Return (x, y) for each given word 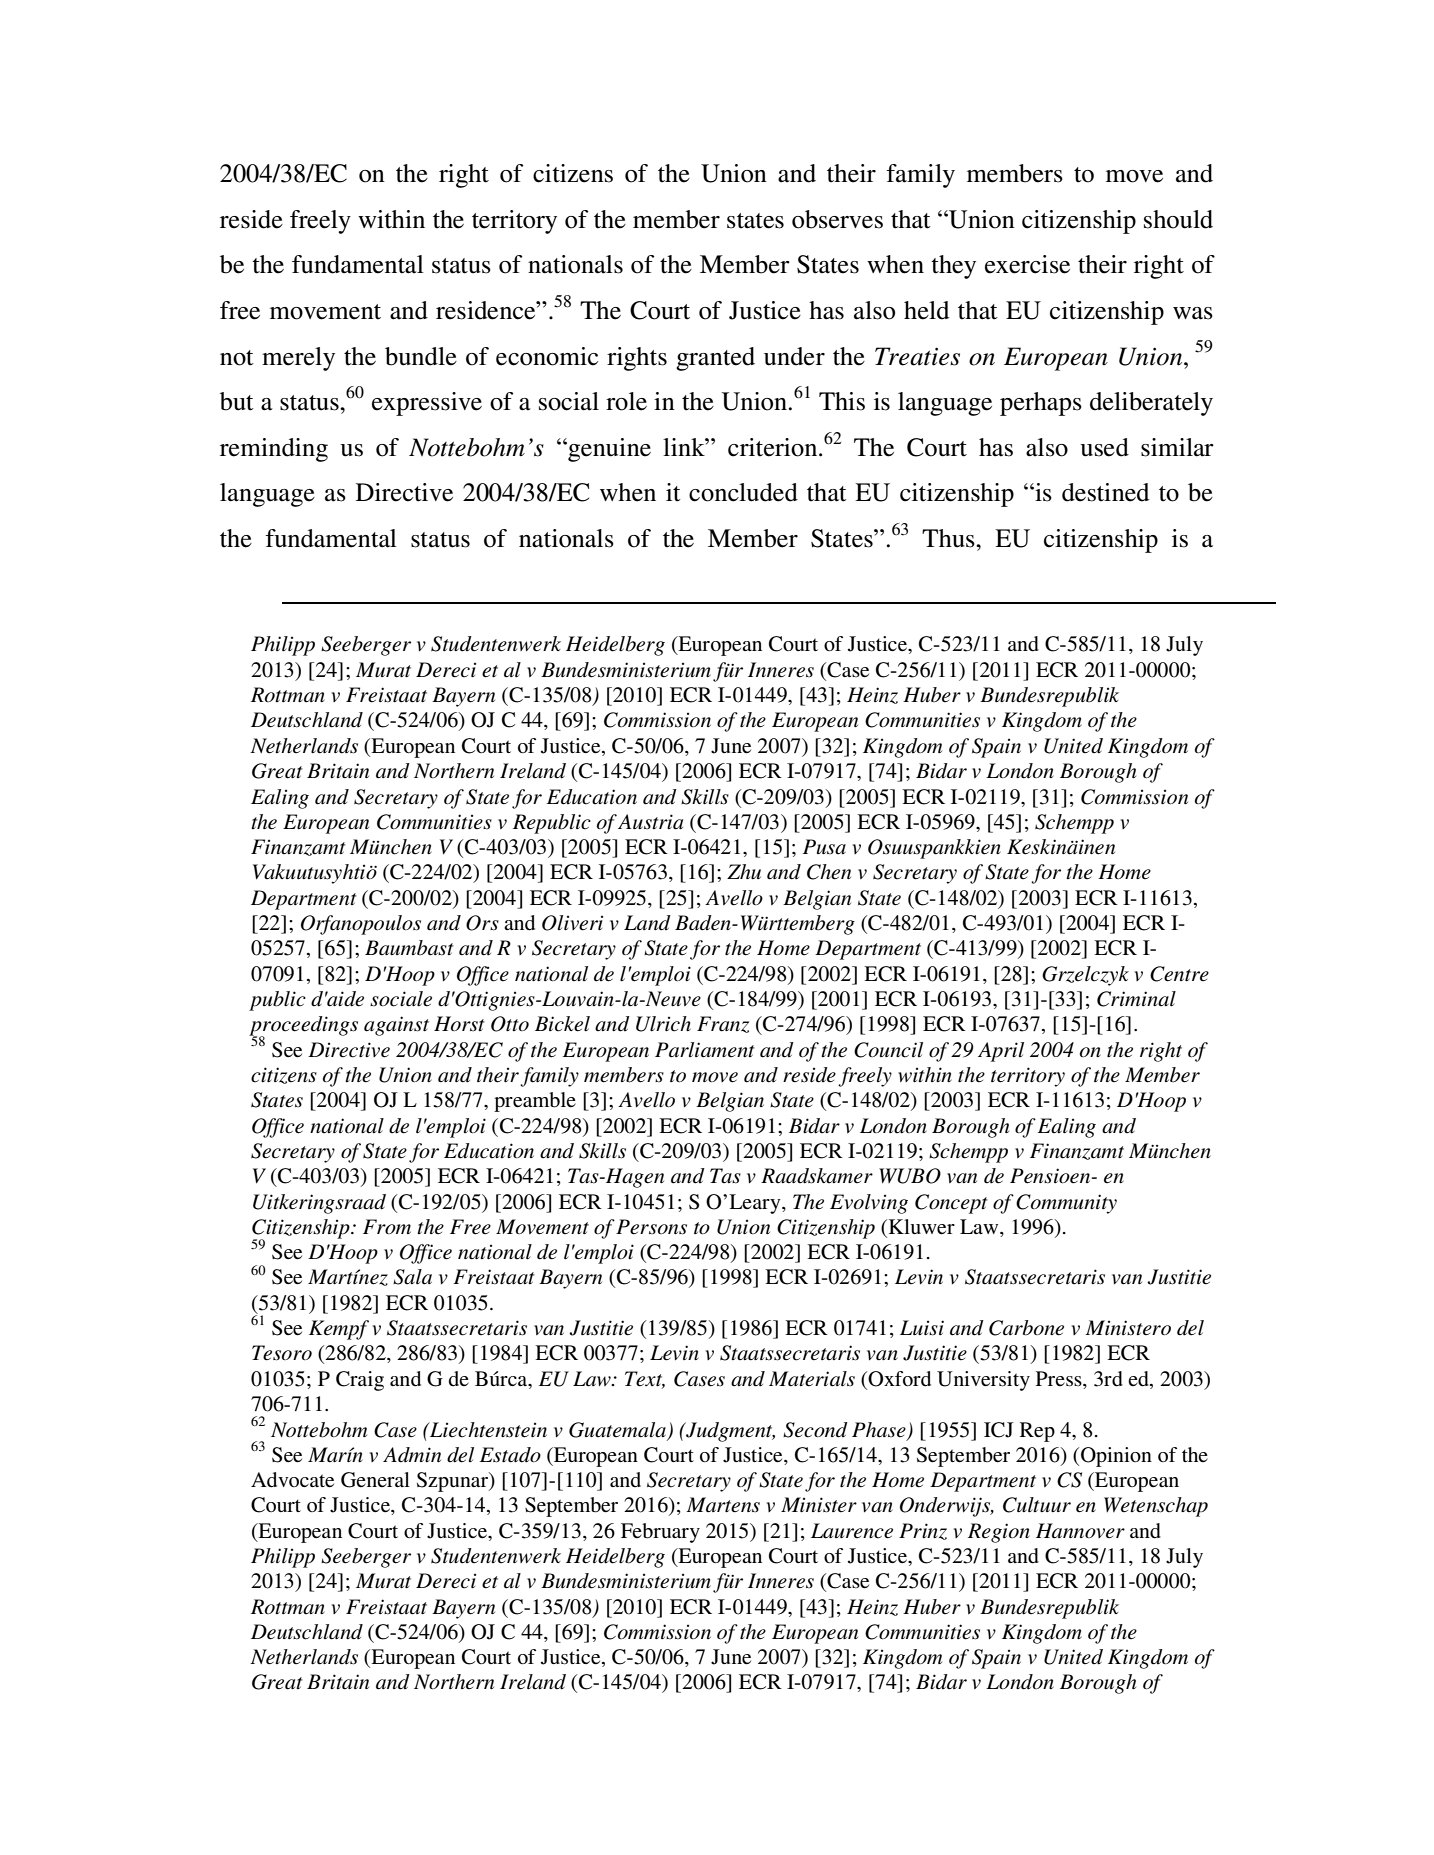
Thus (949, 538)
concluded (743, 492)
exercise (1027, 264)
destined (1105, 492)
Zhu (744, 871)
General (375, 1480)
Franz (723, 1024)
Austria (650, 822)
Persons (651, 1227)
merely (298, 359)
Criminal (1136, 999)
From (387, 1227)
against (396, 1026)
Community (1066, 1204)
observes (837, 219)
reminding (274, 450)
